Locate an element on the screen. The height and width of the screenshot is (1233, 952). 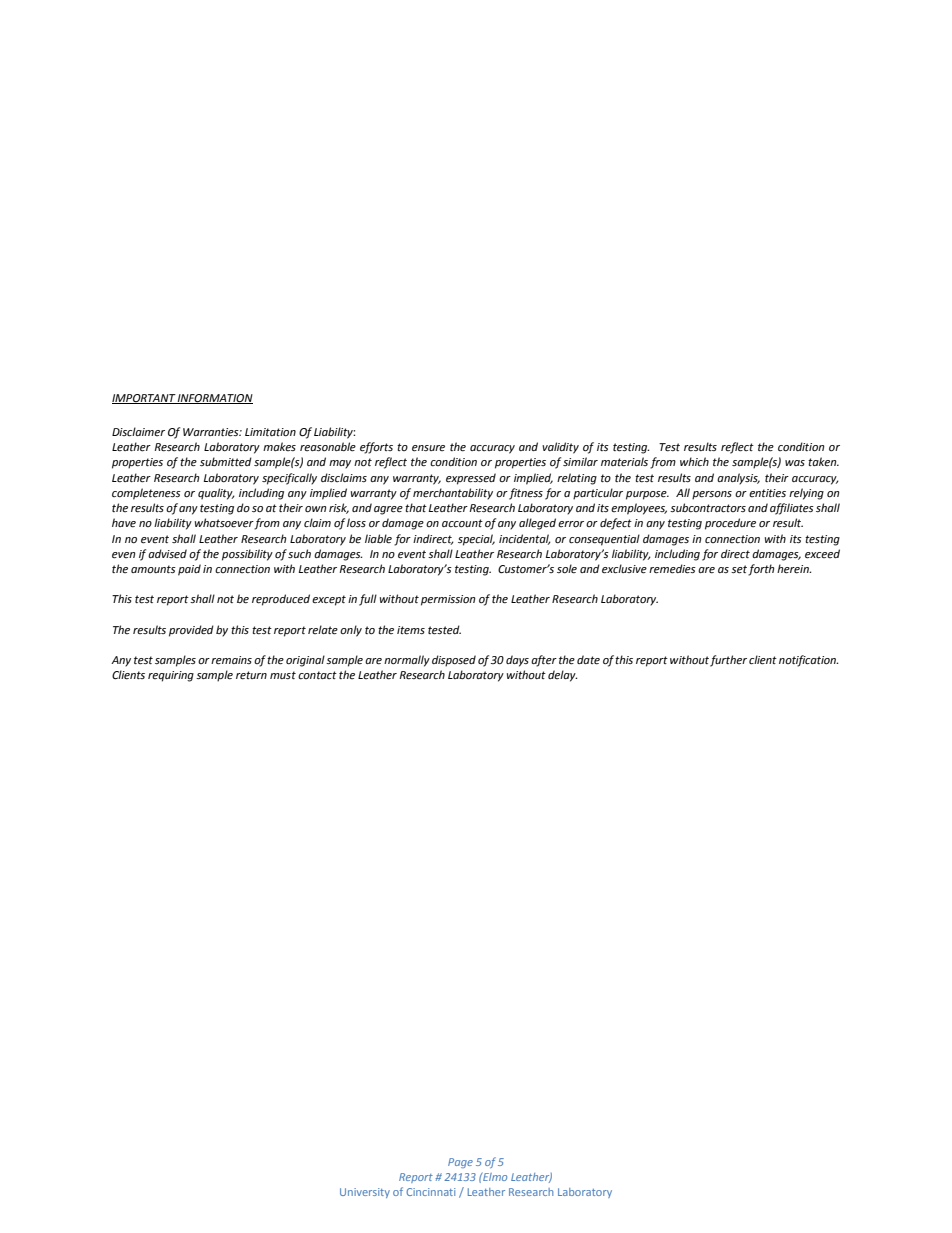
ensure is located at coordinates (428, 448).
